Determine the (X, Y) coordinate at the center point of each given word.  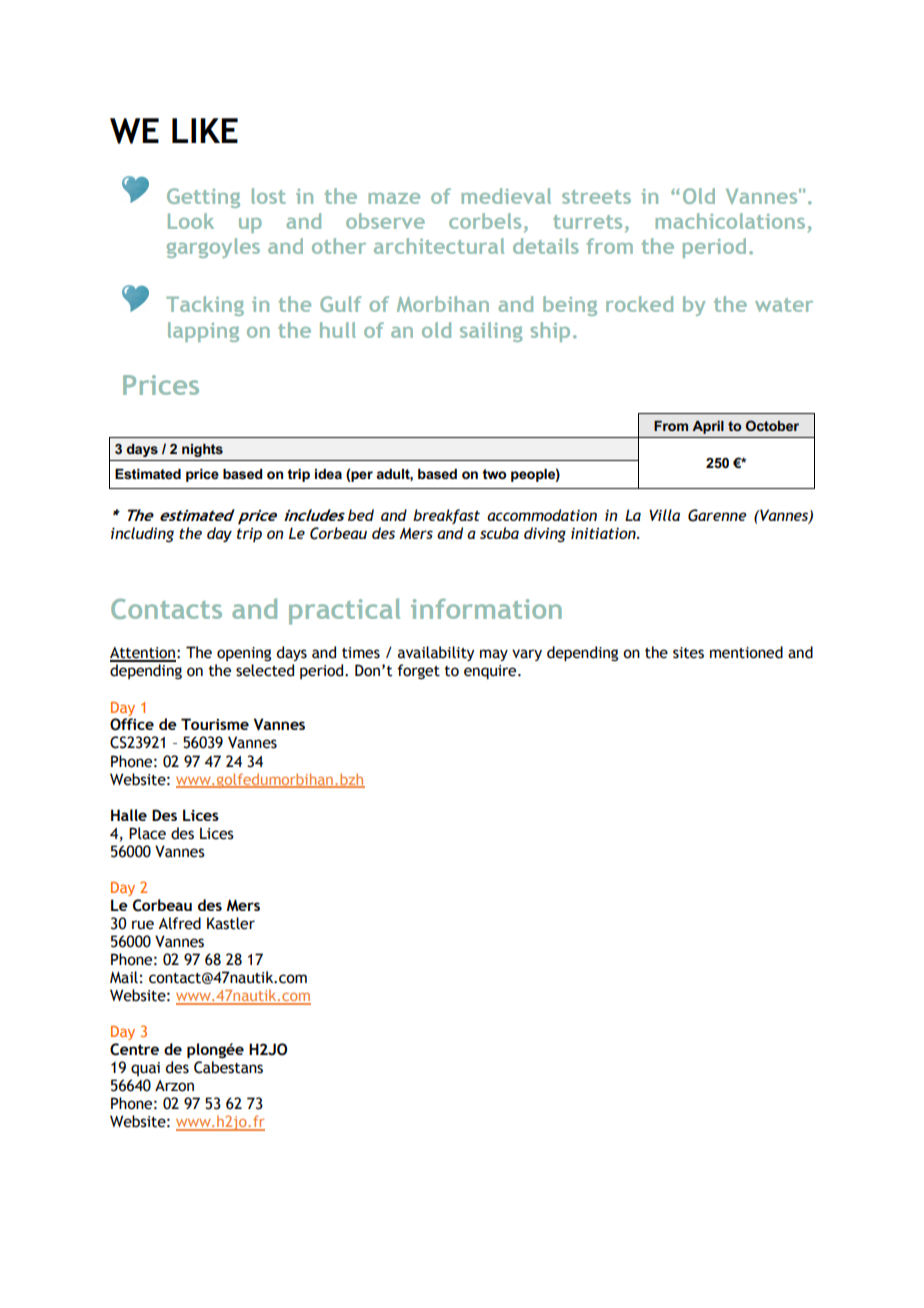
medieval (506, 196)
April (708, 427)
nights (202, 450)
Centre (134, 1049)
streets (596, 197)
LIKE (205, 130)
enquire (491, 672)
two (494, 474)
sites (688, 653)
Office (132, 724)
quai (145, 1069)
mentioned (746, 652)
